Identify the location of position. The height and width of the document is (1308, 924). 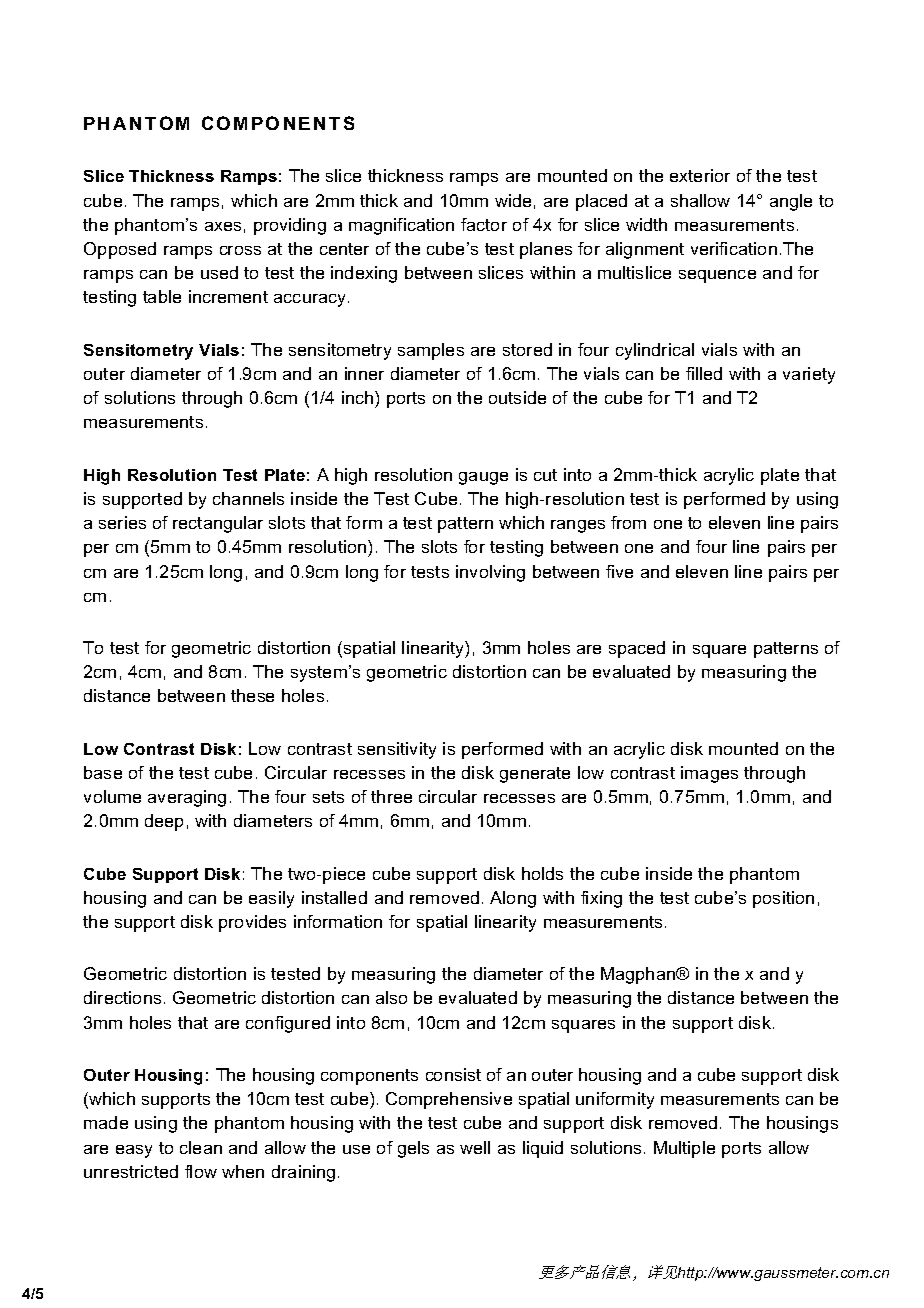
(783, 899).
